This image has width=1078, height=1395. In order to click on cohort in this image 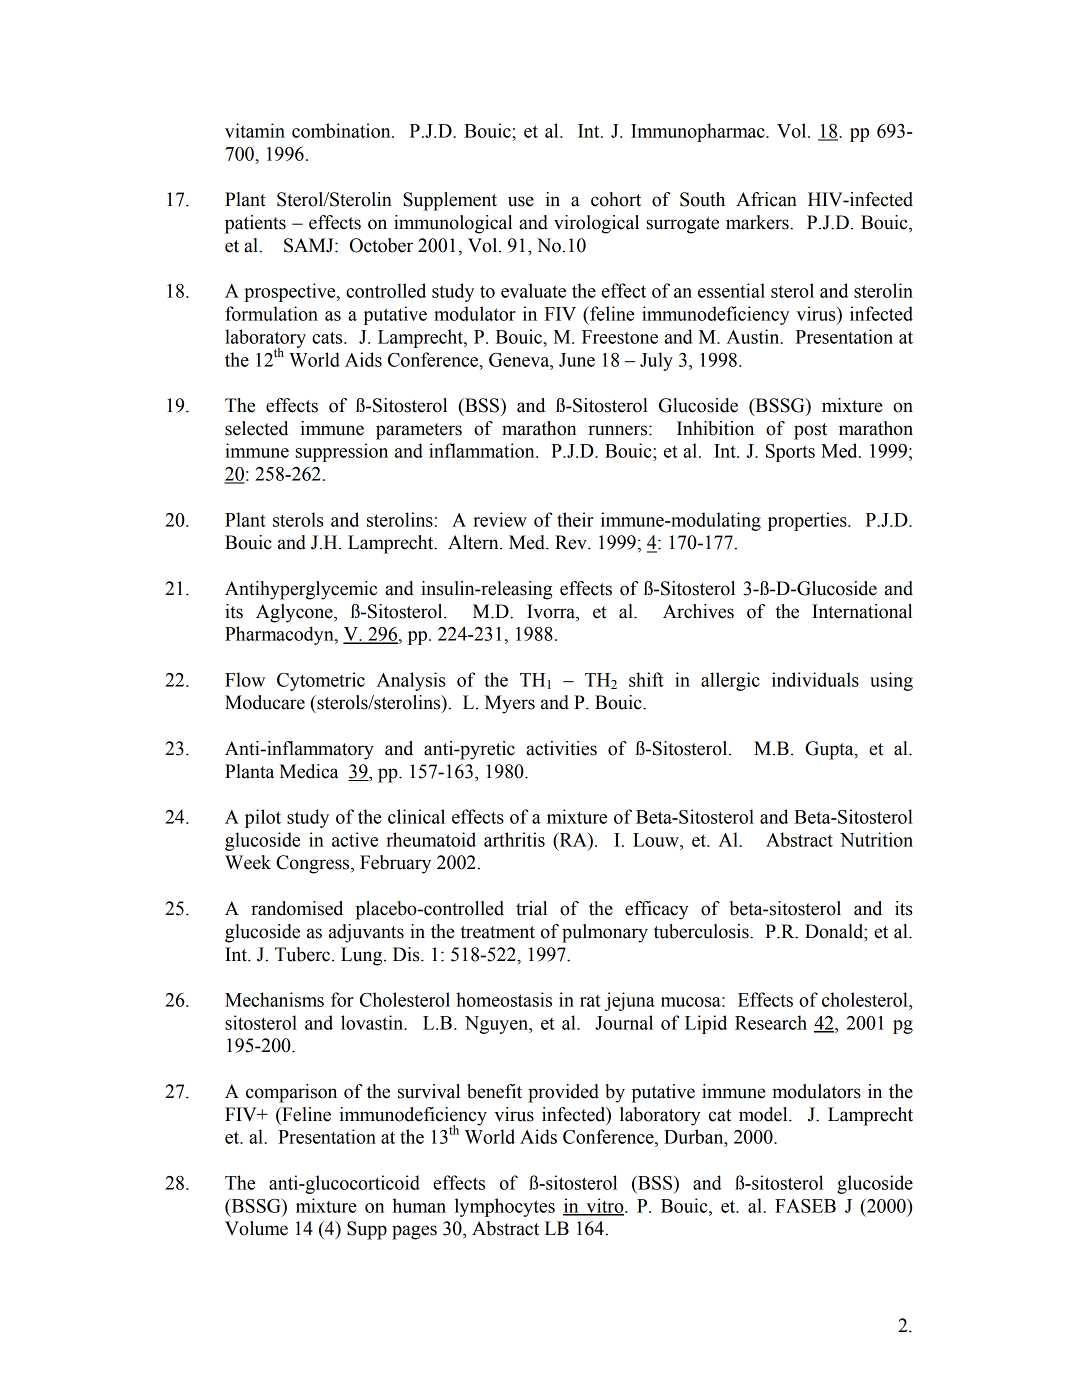, I will do `click(616, 199)`.
